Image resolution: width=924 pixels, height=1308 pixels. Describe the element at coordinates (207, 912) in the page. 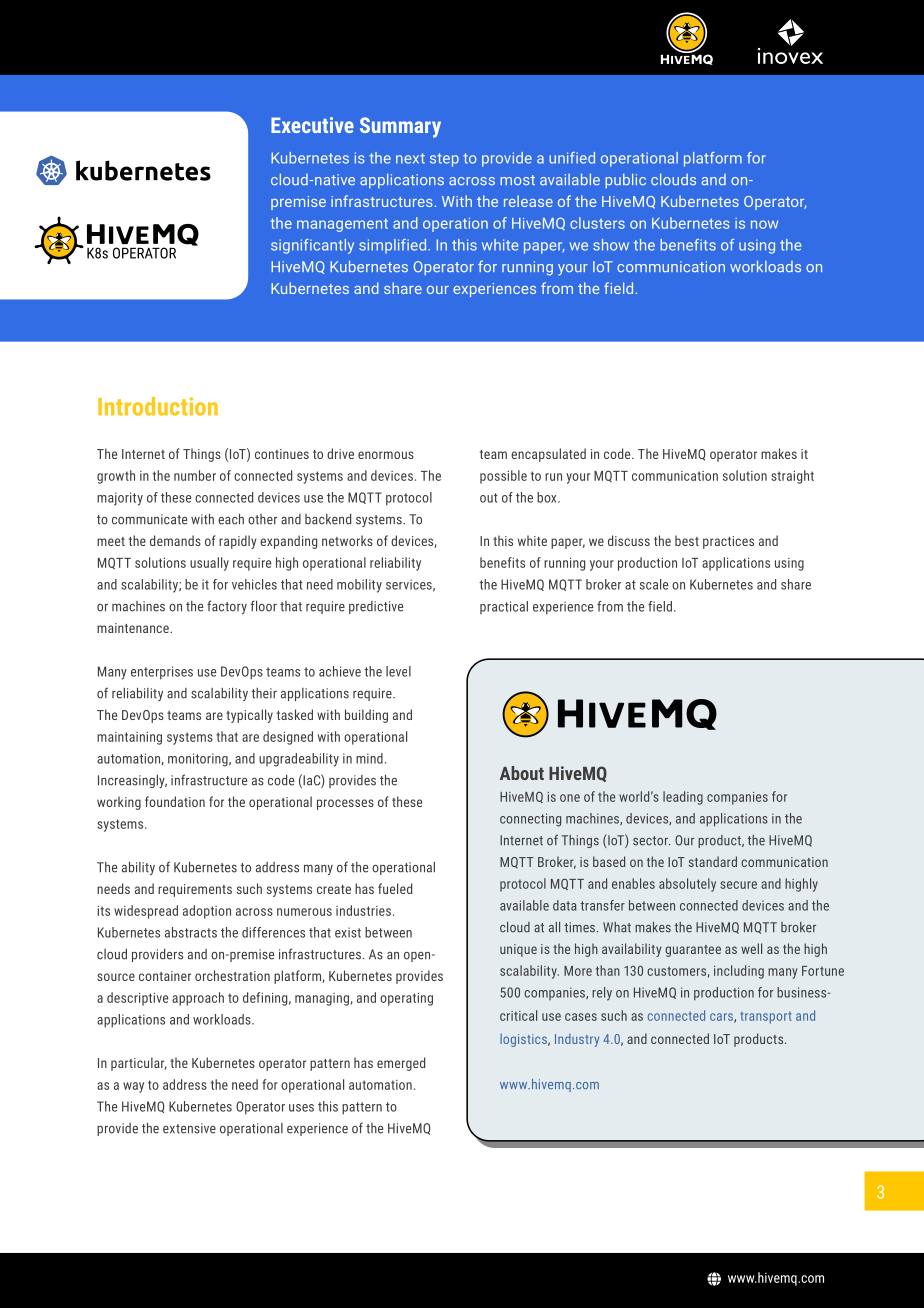

I see `adoption` at that location.
